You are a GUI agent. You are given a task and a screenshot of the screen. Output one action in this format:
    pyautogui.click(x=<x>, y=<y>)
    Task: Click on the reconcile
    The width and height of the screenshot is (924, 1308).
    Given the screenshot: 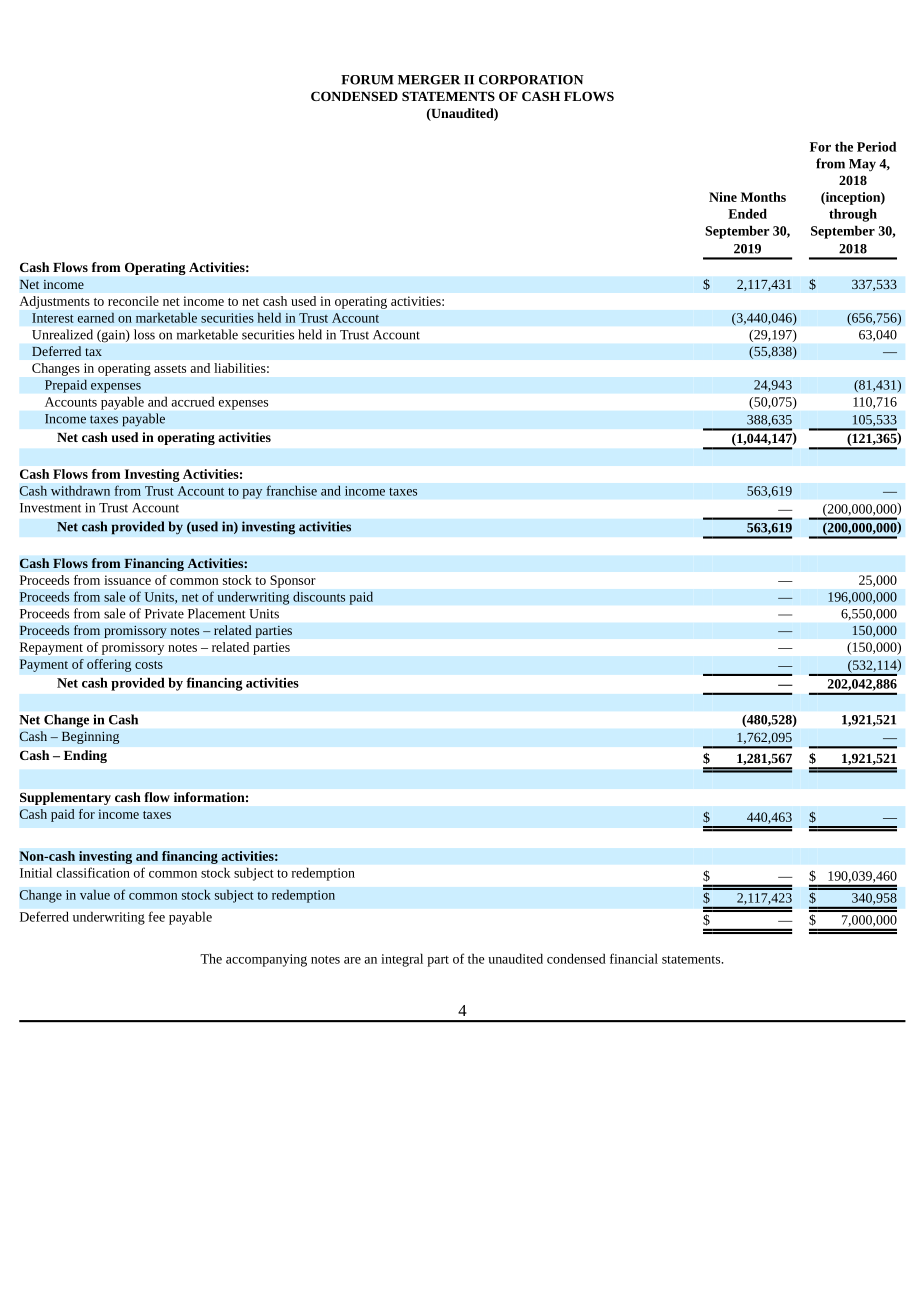 What is the action you would take?
    pyautogui.click(x=133, y=301)
